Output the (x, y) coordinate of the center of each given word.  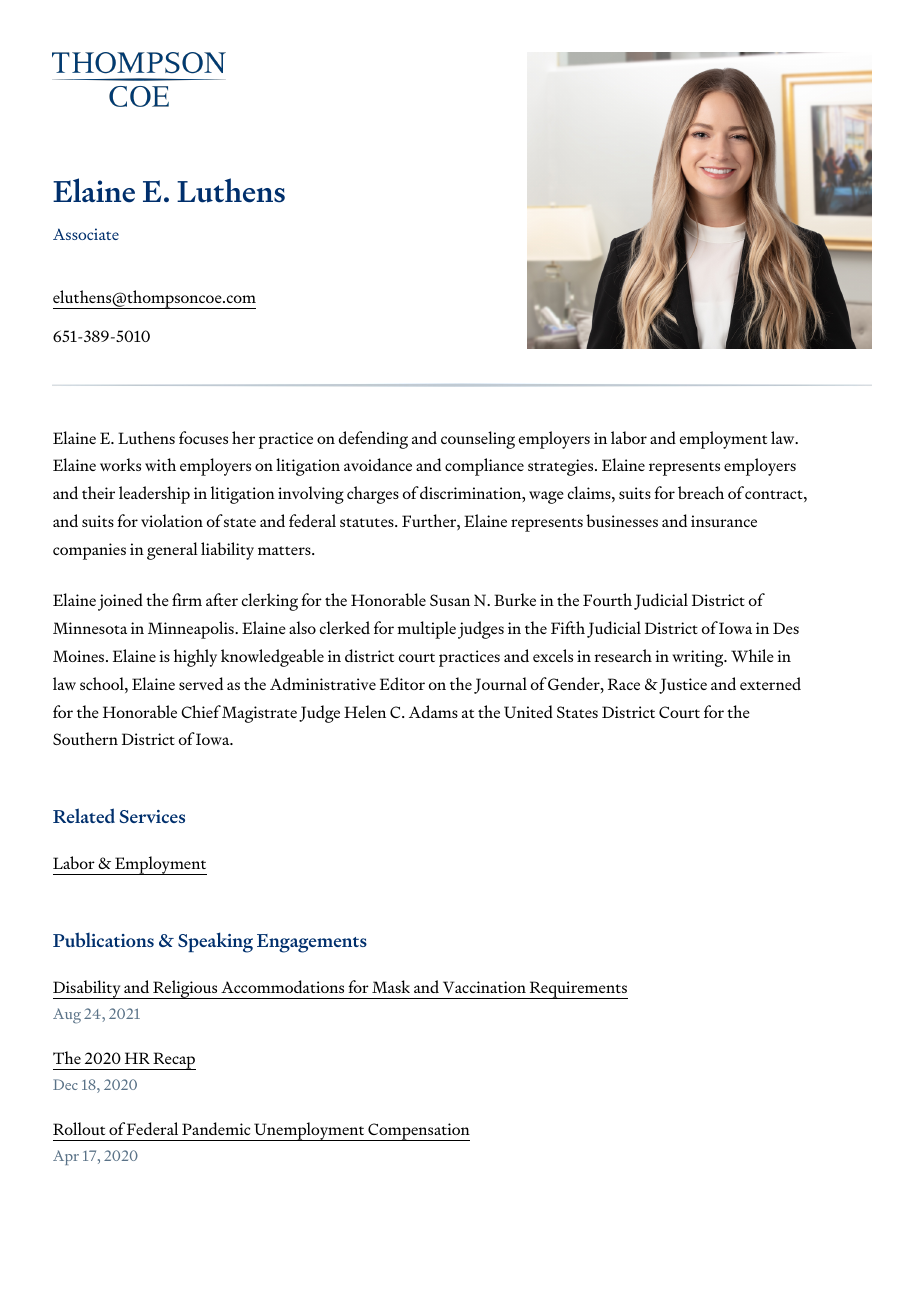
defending (373, 440)
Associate (86, 234)
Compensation (418, 1132)
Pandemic (216, 1128)
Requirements (578, 990)
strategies (562, 467)
